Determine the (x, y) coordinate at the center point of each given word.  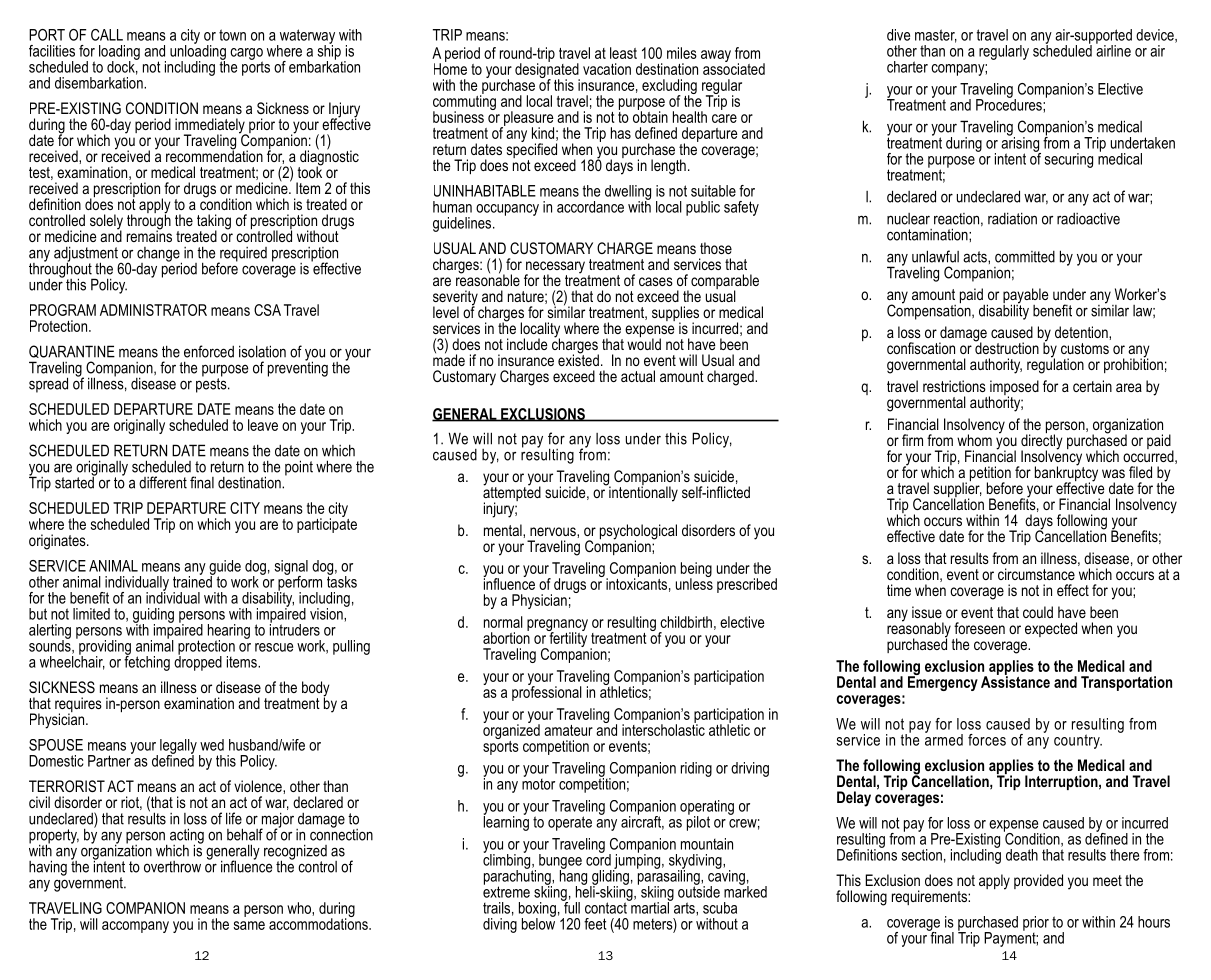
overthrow (172, 867)
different (163, 482)
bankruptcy (1066, 474)
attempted (512, 494)
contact (607, 907)
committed (1025, 257)
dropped (198, 662)
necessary (555, 268)
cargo (246, 55)
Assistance (1015, 681)
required (242, 255)
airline (1113, 50)
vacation (607, 69)
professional (547, 692)
